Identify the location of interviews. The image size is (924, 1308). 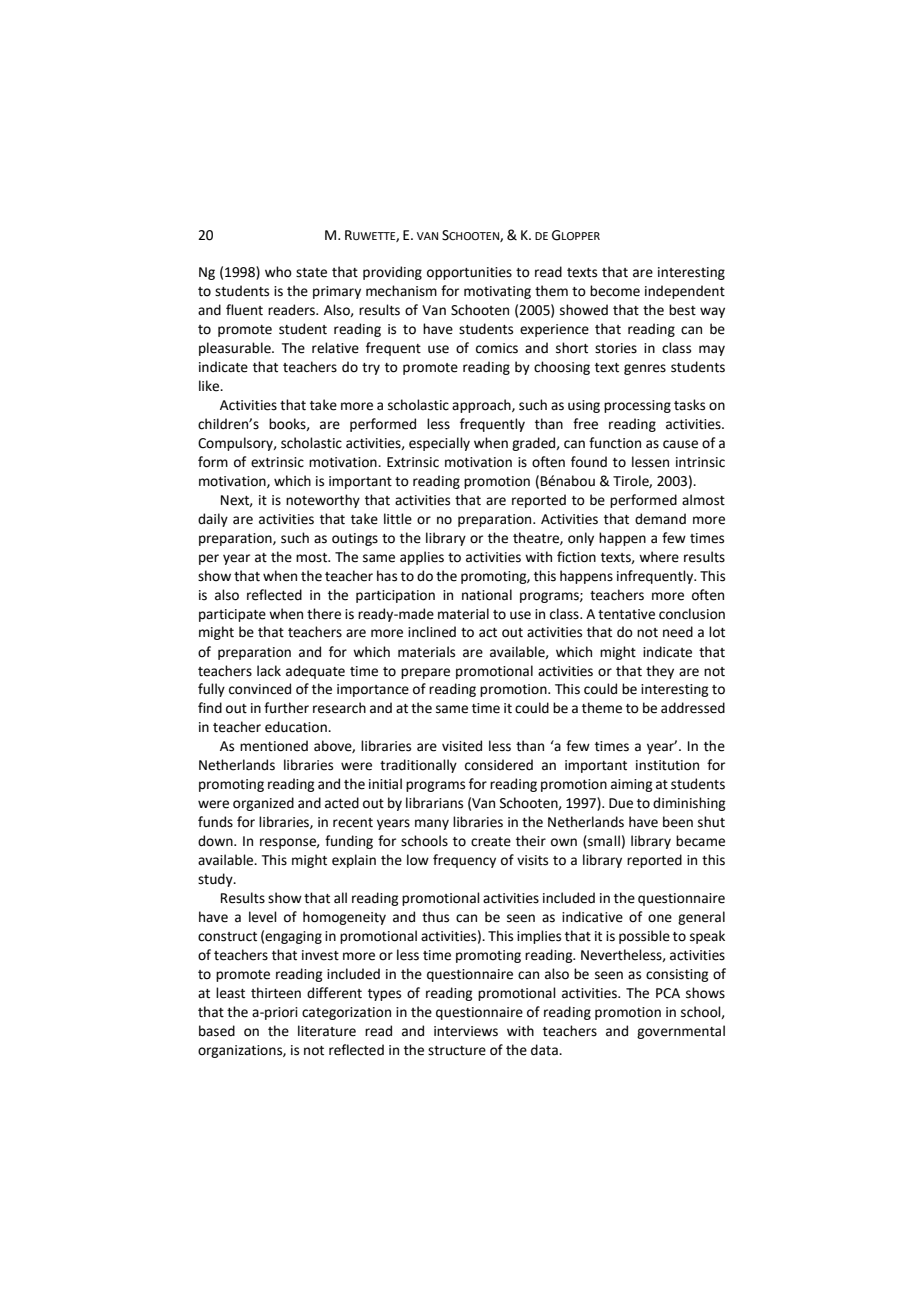
(466, 1031).
